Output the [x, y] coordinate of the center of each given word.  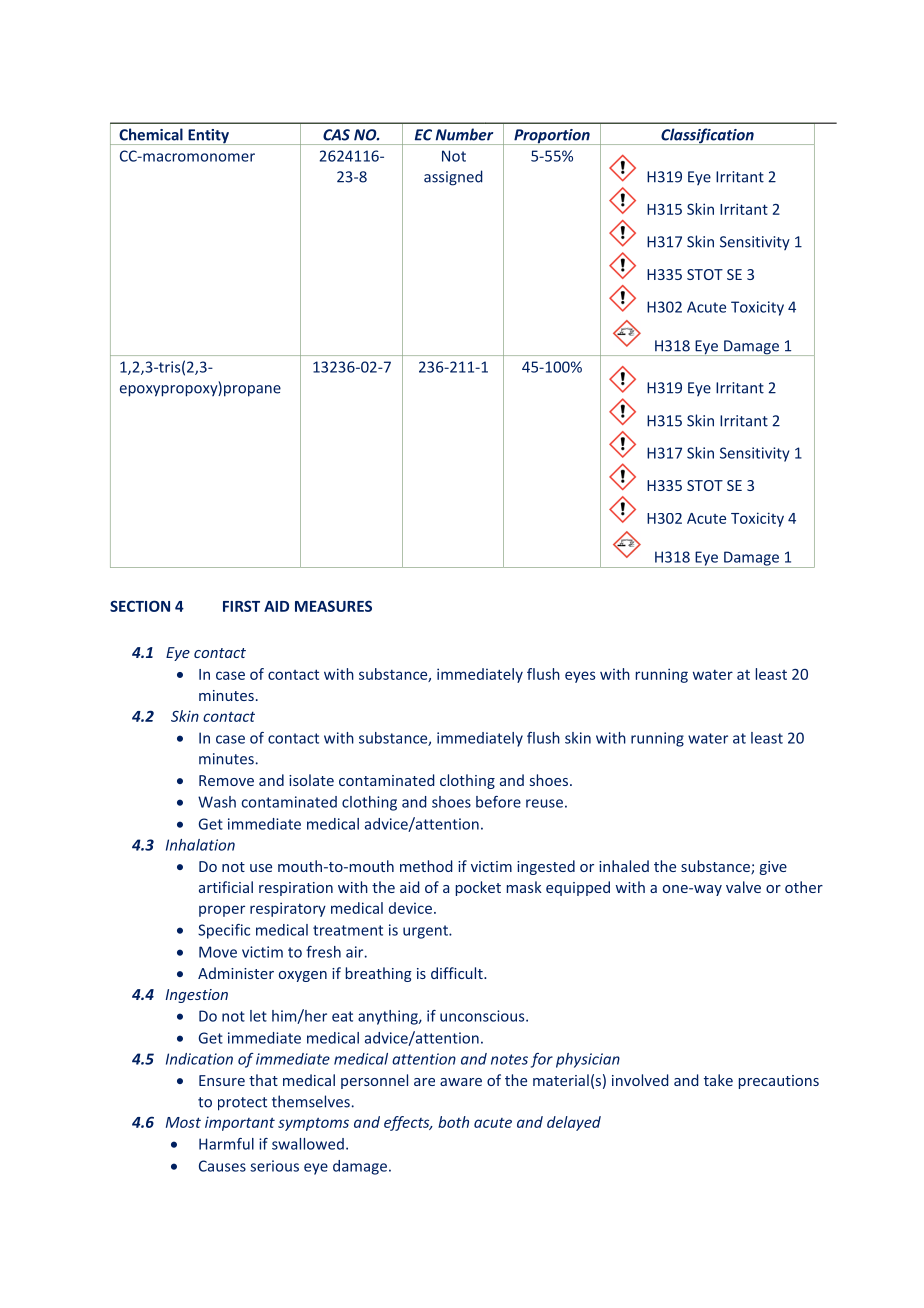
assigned [453, 178]
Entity [208, 137]
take [718, 1080]
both [453, 1122]
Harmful [226, 1144]
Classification [707, 136]
